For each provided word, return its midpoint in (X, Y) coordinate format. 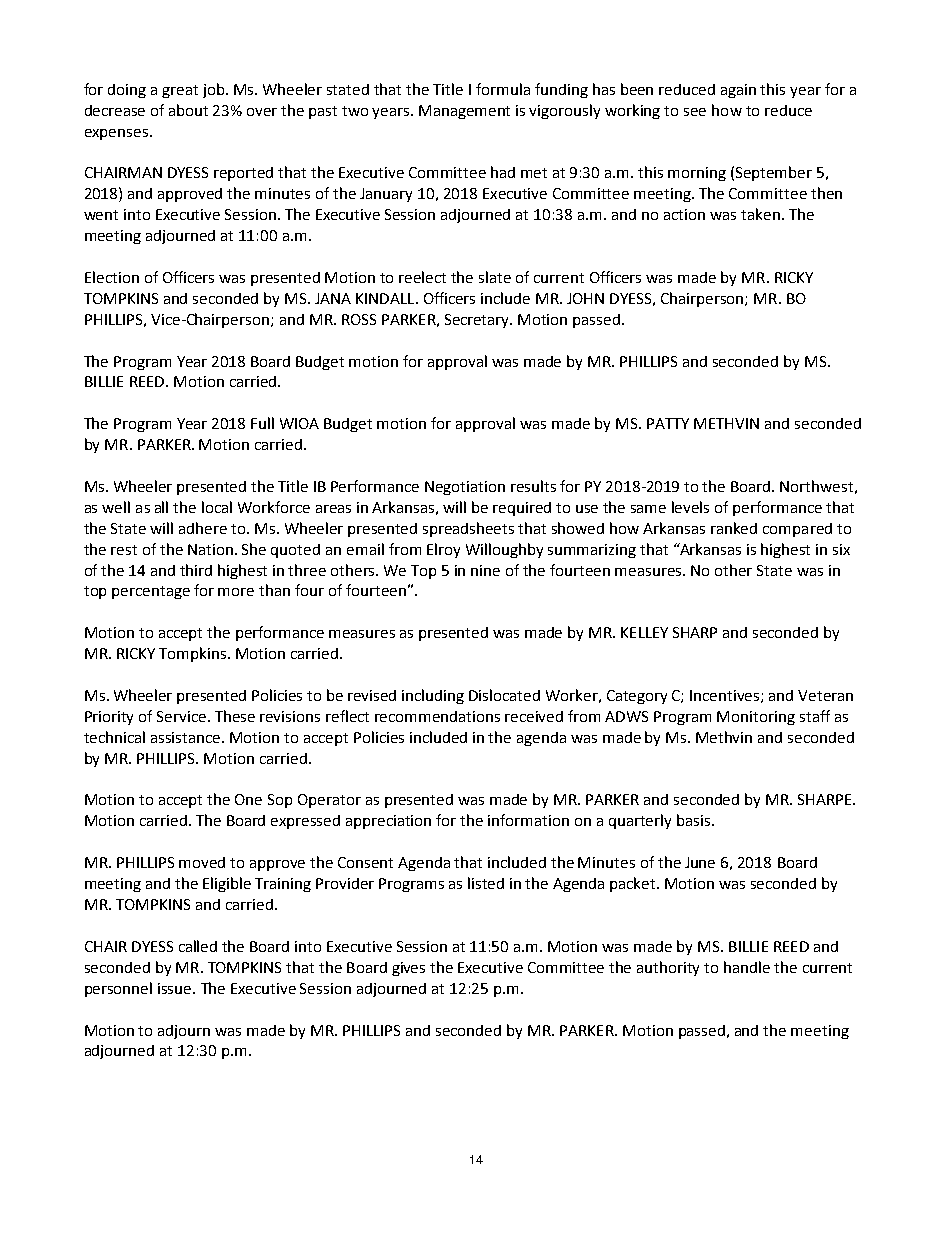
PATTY (668, 423)
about (188, 110)
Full (262, 423)
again (738, 91)
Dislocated (504, 695)
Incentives (726, 696)
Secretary (478, 321)
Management (464, 112)
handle (747, 967)
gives (408, 969)
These (235, 716)
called (198, 946)
